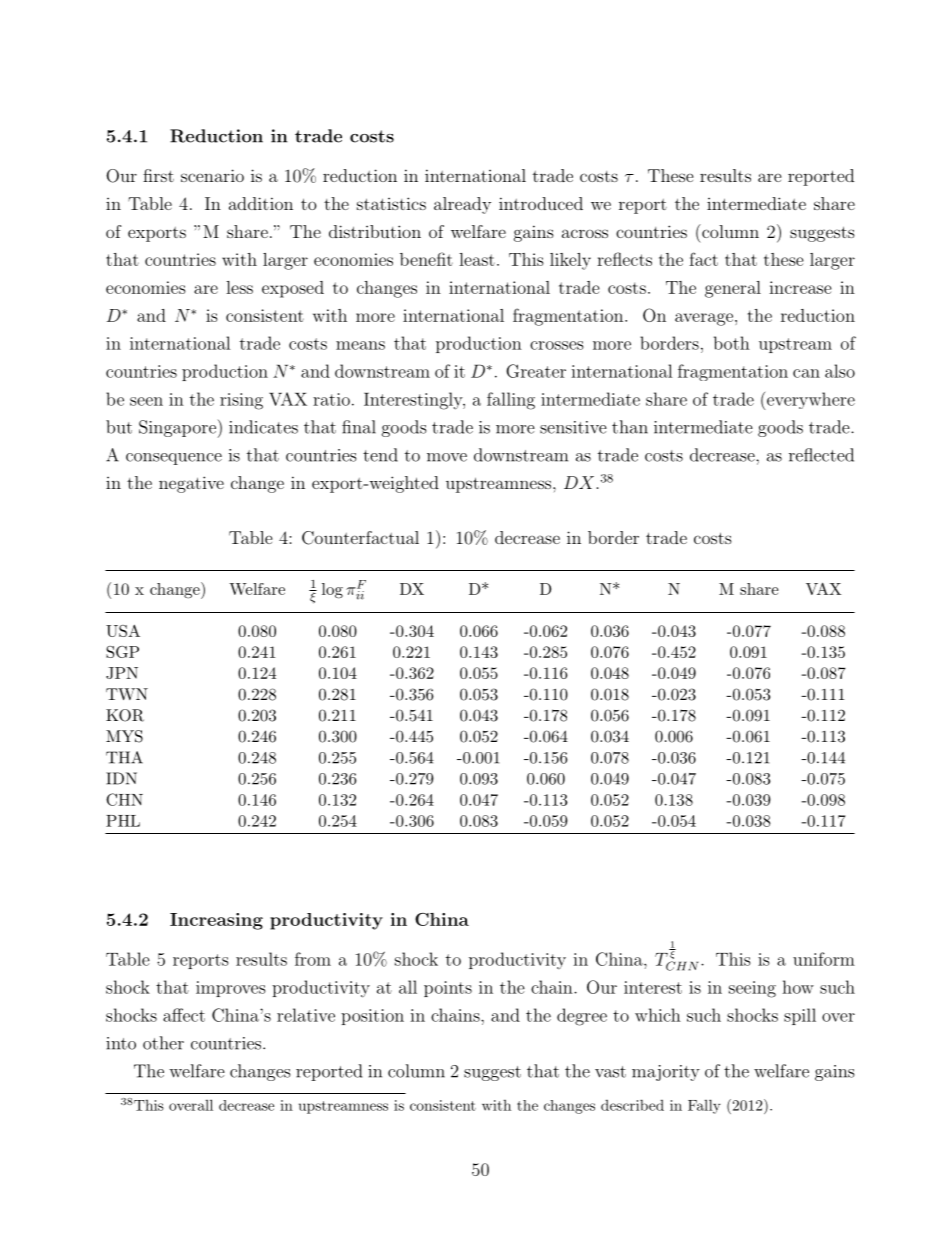  What do you see at coordinates (216, 921) in the screenshot?
I see `Increasing` at bounding box center [216, 921].
